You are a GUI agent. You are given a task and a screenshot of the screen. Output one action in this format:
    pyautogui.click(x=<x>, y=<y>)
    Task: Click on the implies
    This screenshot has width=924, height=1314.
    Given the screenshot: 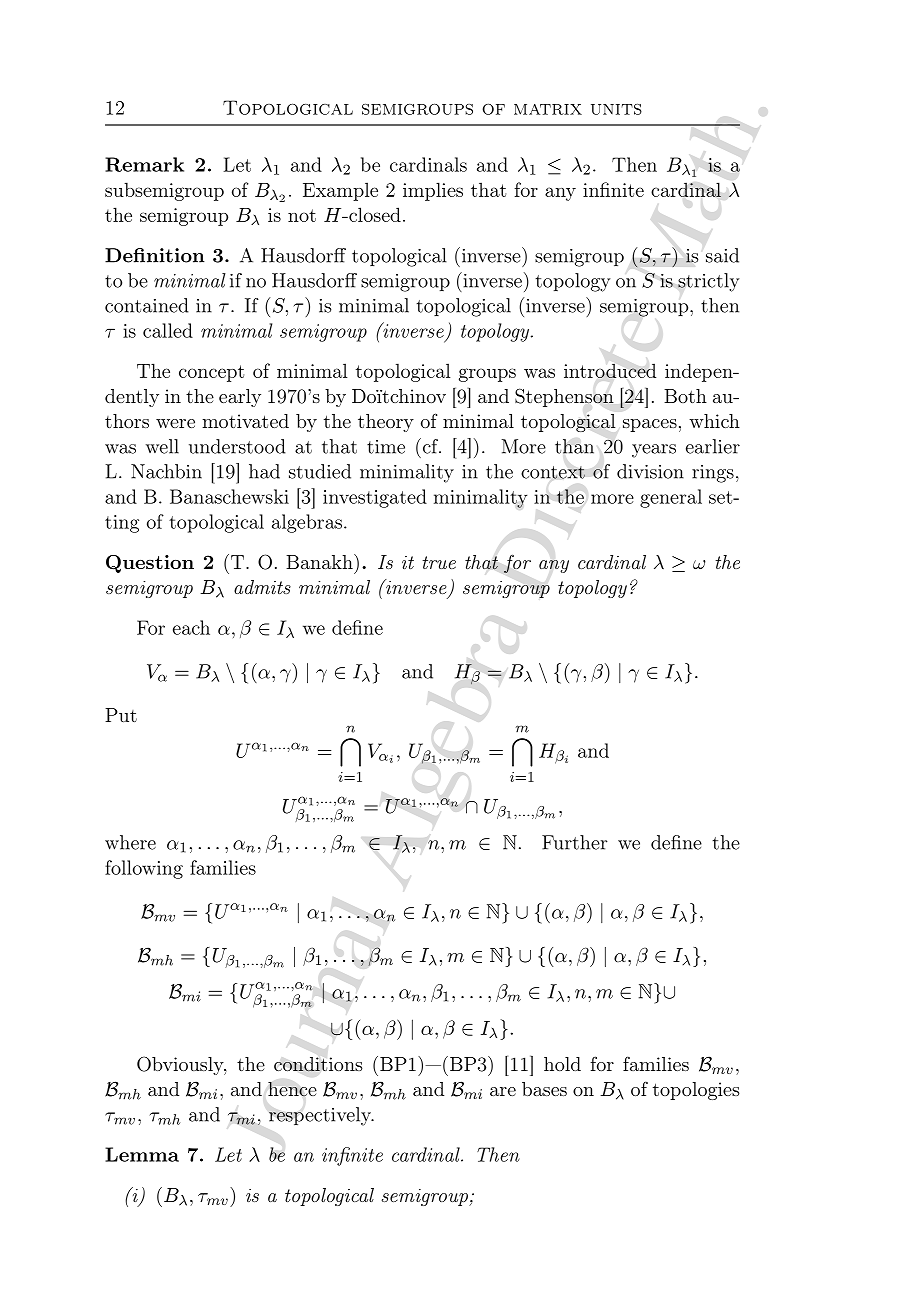 What is the action you would take?
    pyautogui.click(x=433, y=191)
